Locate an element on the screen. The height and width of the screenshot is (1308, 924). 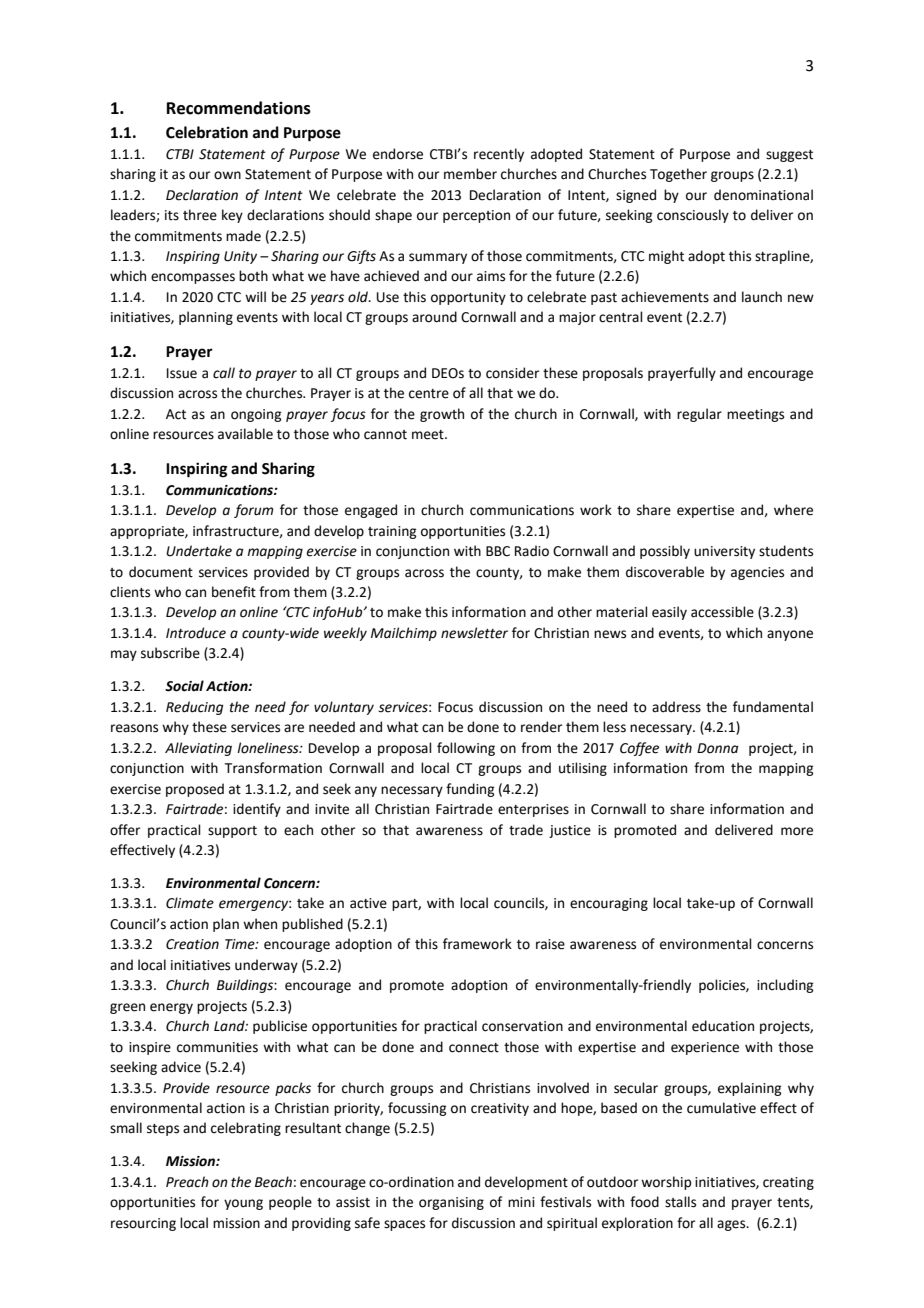
stalls is located at coordinates (680, 1202).
